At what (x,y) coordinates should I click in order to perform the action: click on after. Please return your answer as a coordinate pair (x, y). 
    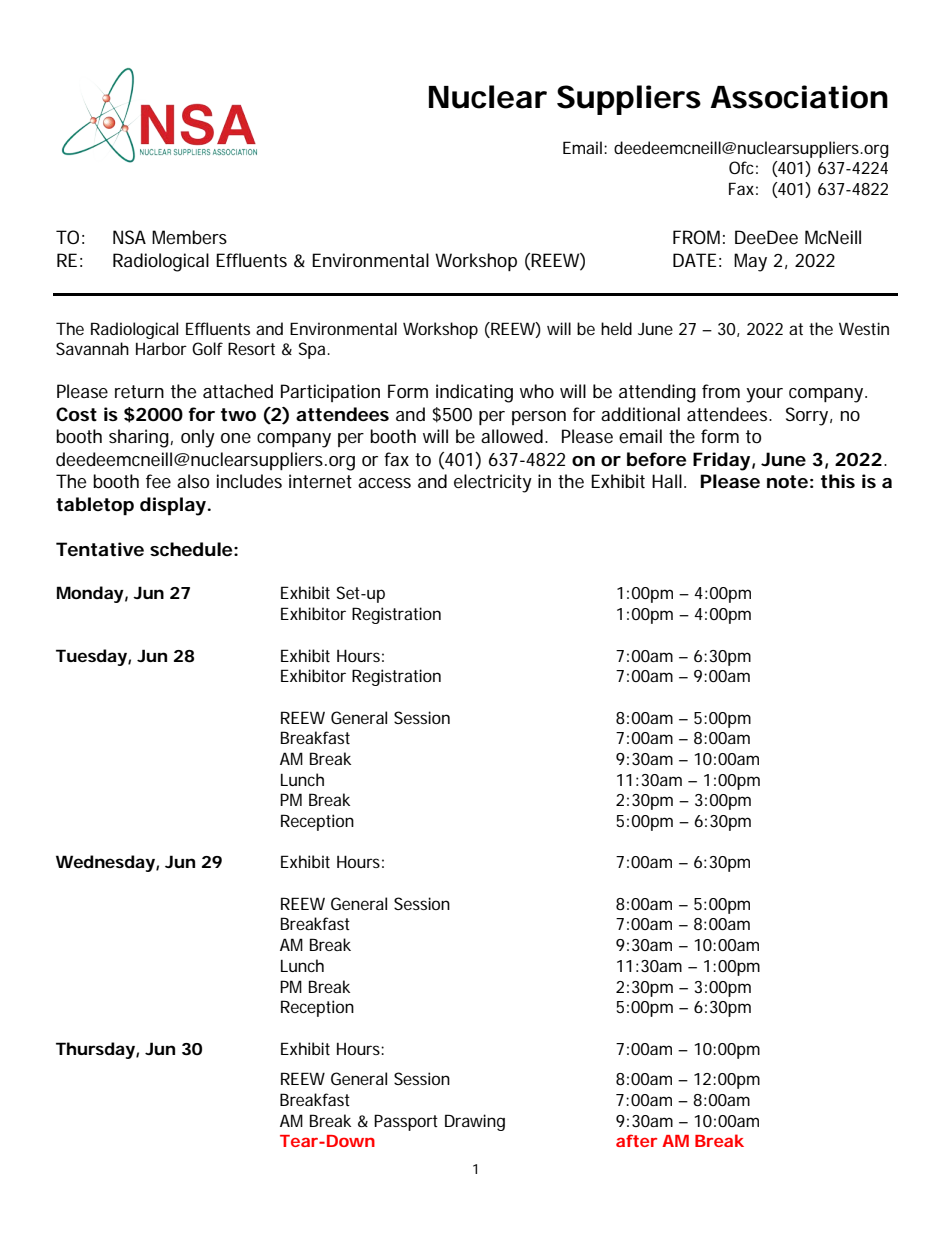
    Looking at the image, I should click on (636, 1140).
